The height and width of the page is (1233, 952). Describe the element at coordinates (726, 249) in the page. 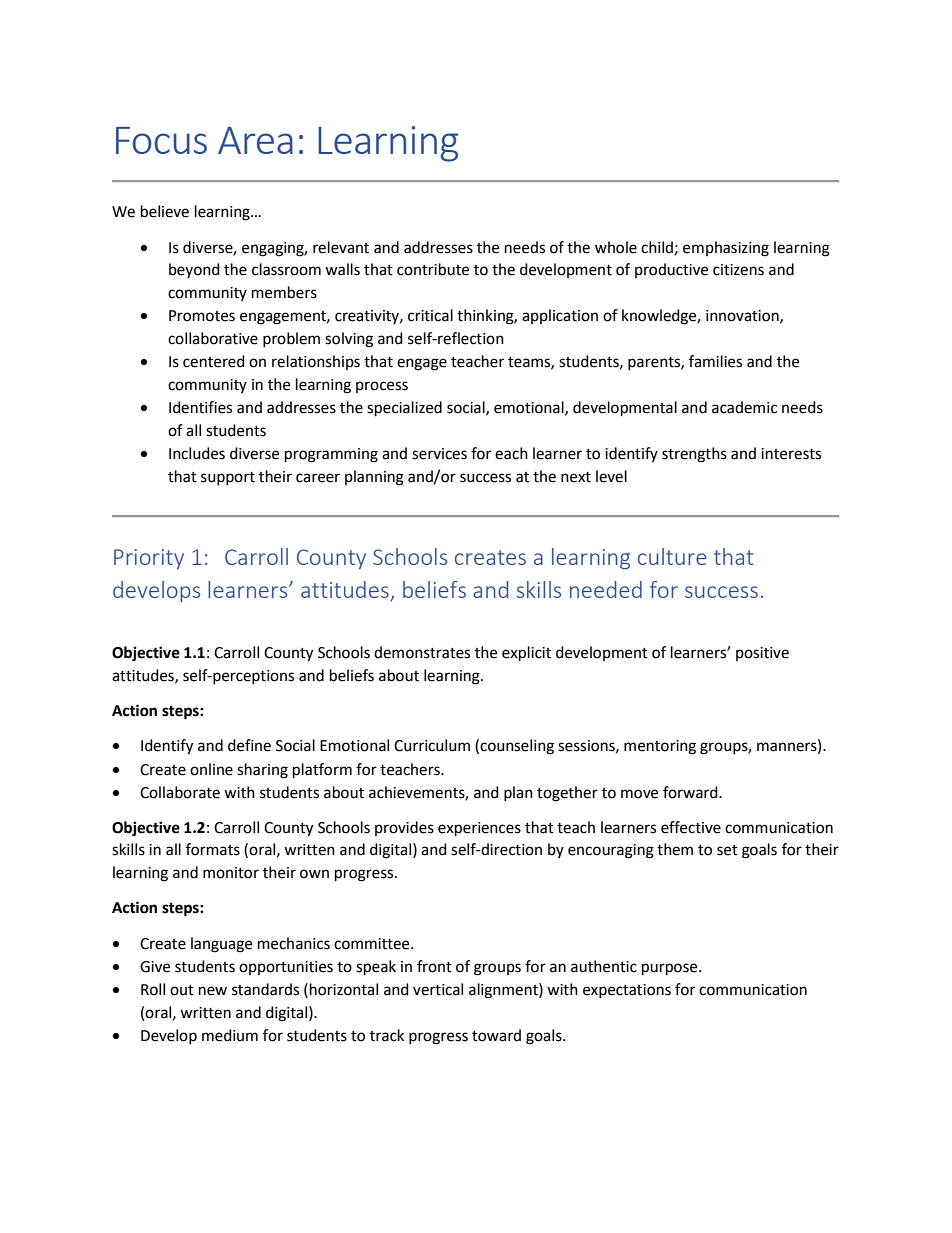

I see `emphasizing` at that location.
